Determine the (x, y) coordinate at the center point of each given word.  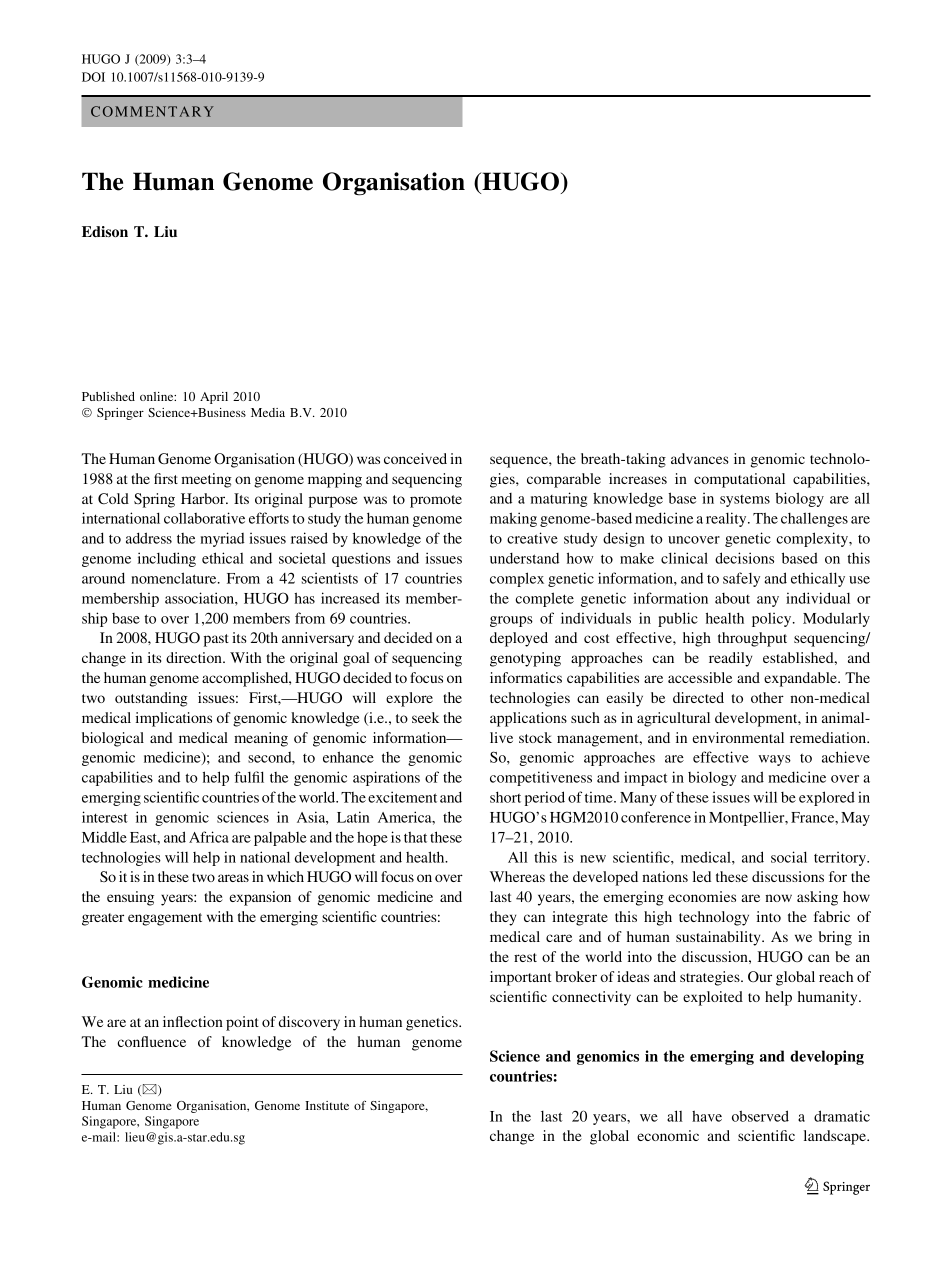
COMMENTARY (152, 111)
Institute (327, 1105)
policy (773, 620)
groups (511, 621)
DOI (93, 77)
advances (700, 458)
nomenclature (175, 578)
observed (760, 1116)
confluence (151, 1041)
